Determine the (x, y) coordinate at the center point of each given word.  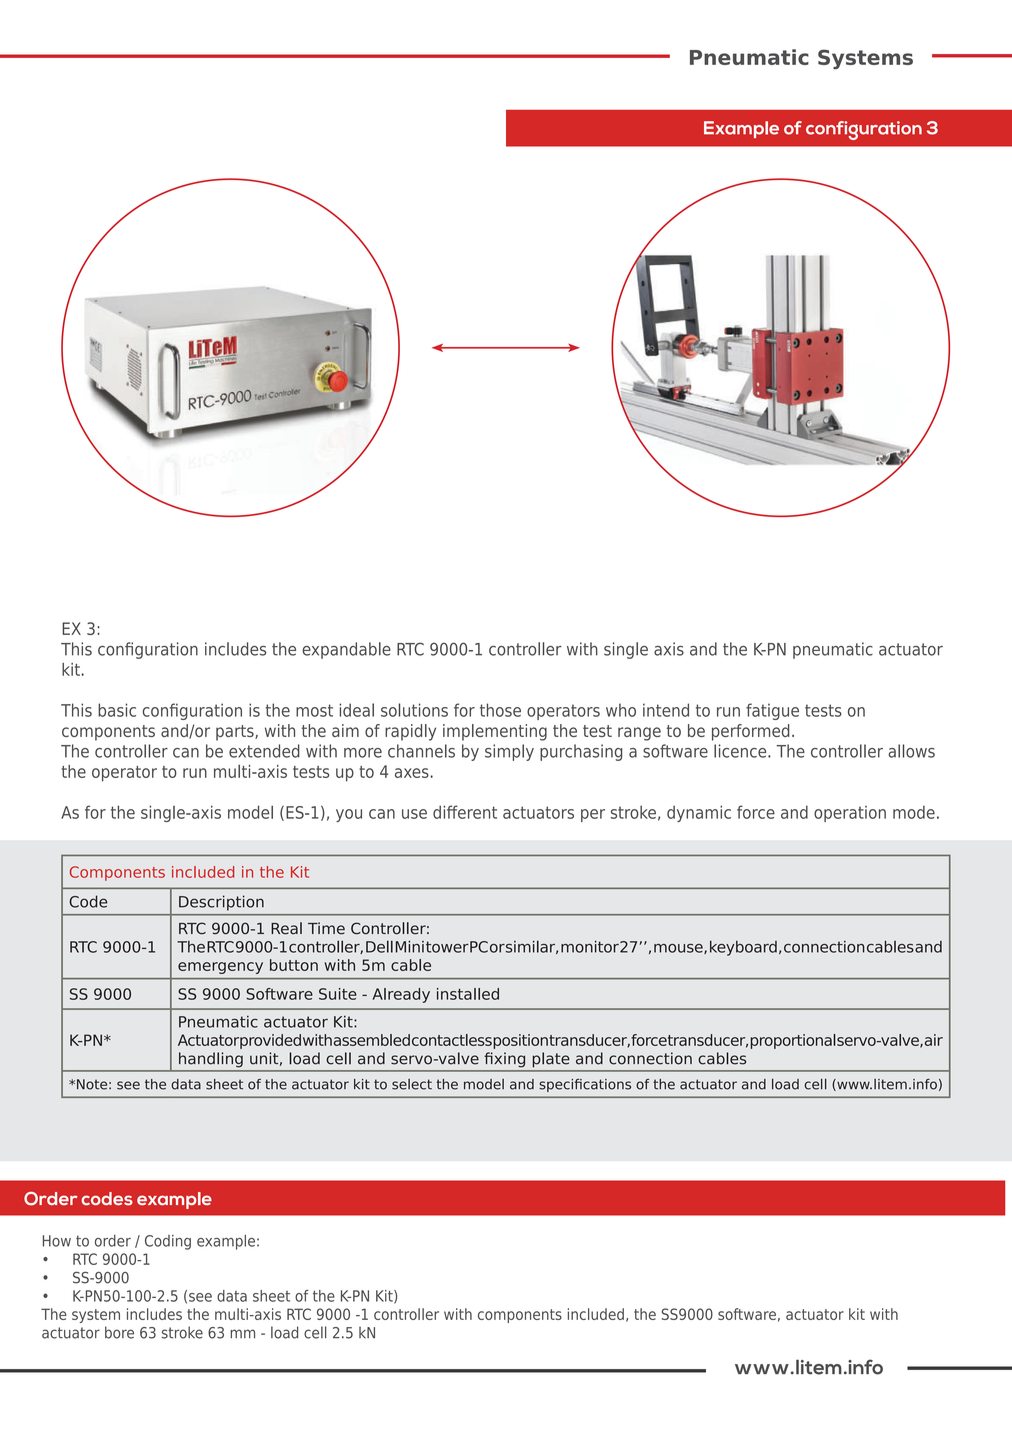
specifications (585, 1085)
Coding (168, 1242)
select (412, 1084)
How (57, 1241)
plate (551, 1060)
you (349, 815)
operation (850, 814)
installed (468, 994)
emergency (220, 968)
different (465, 812)
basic (117, 710)
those (500, 710)
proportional (793, 1041)
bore (119, 1332)
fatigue (772, 711)
